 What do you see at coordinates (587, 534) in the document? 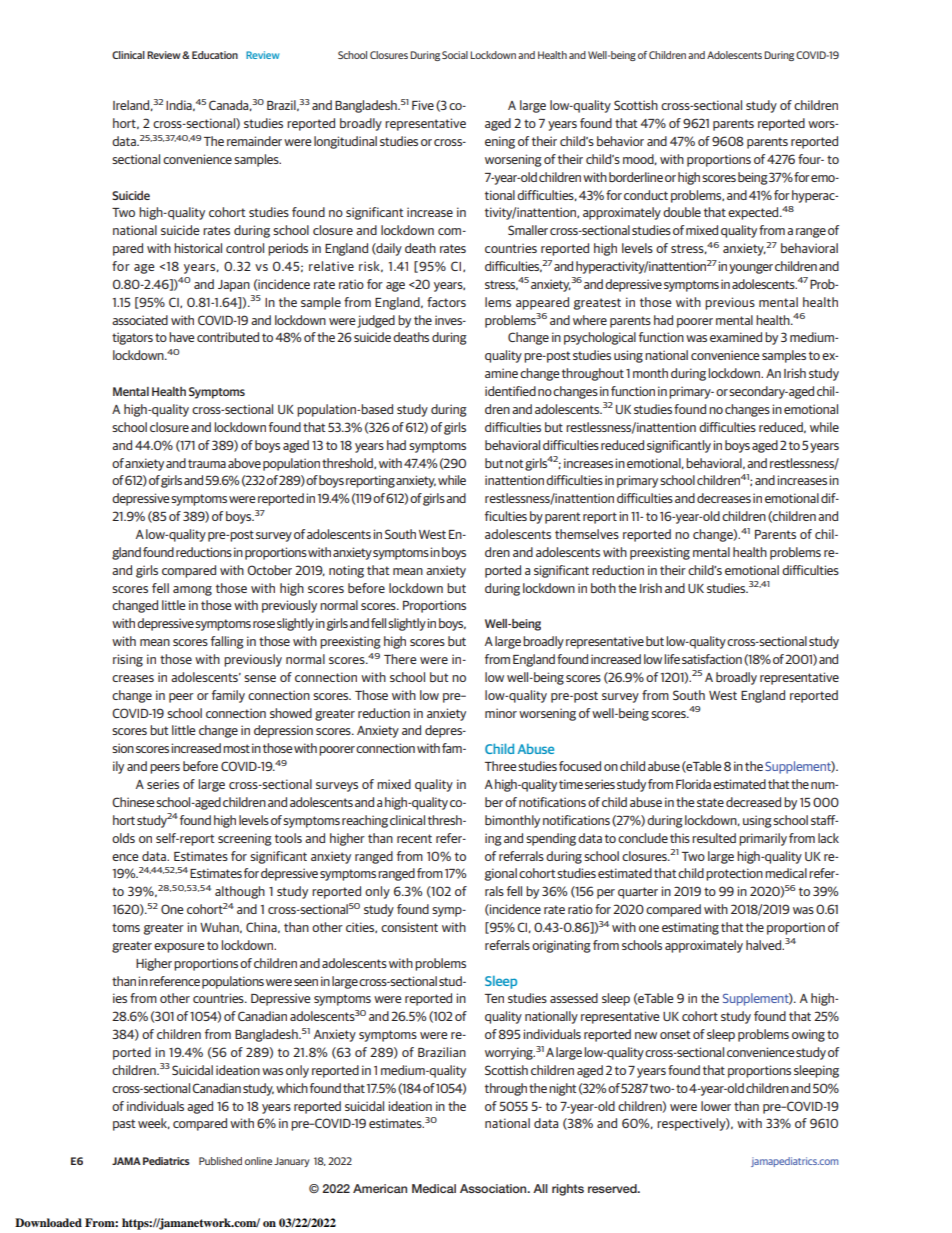
I see `themselves` at bounding box center [587, 534].
